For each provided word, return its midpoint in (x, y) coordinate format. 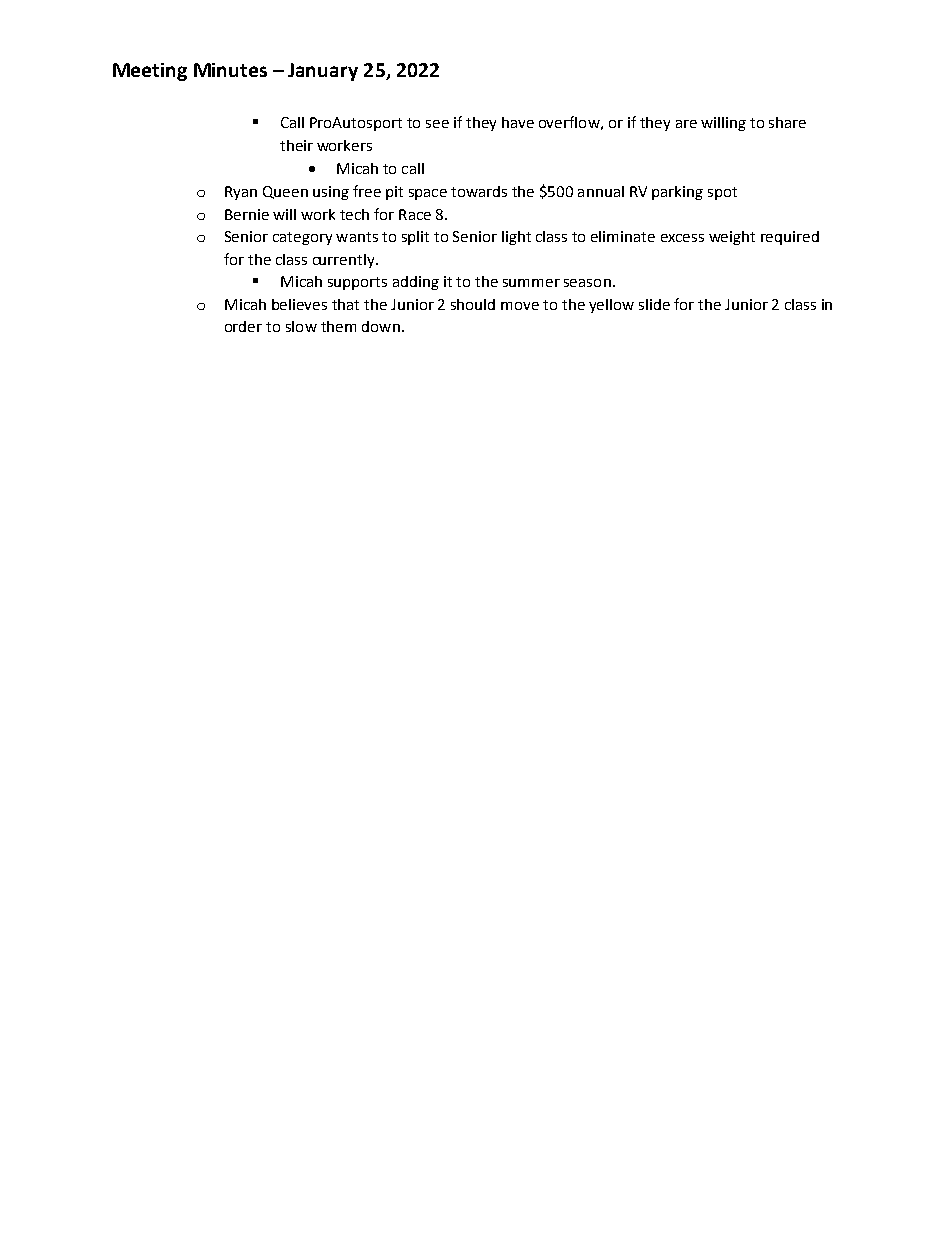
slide (654, 304)
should (473, 304)
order (243, 326)
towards (479, 191)
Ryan (241, 193)
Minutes (230, 70)
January (323, 72)
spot (722, 193)
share (787, 122)
